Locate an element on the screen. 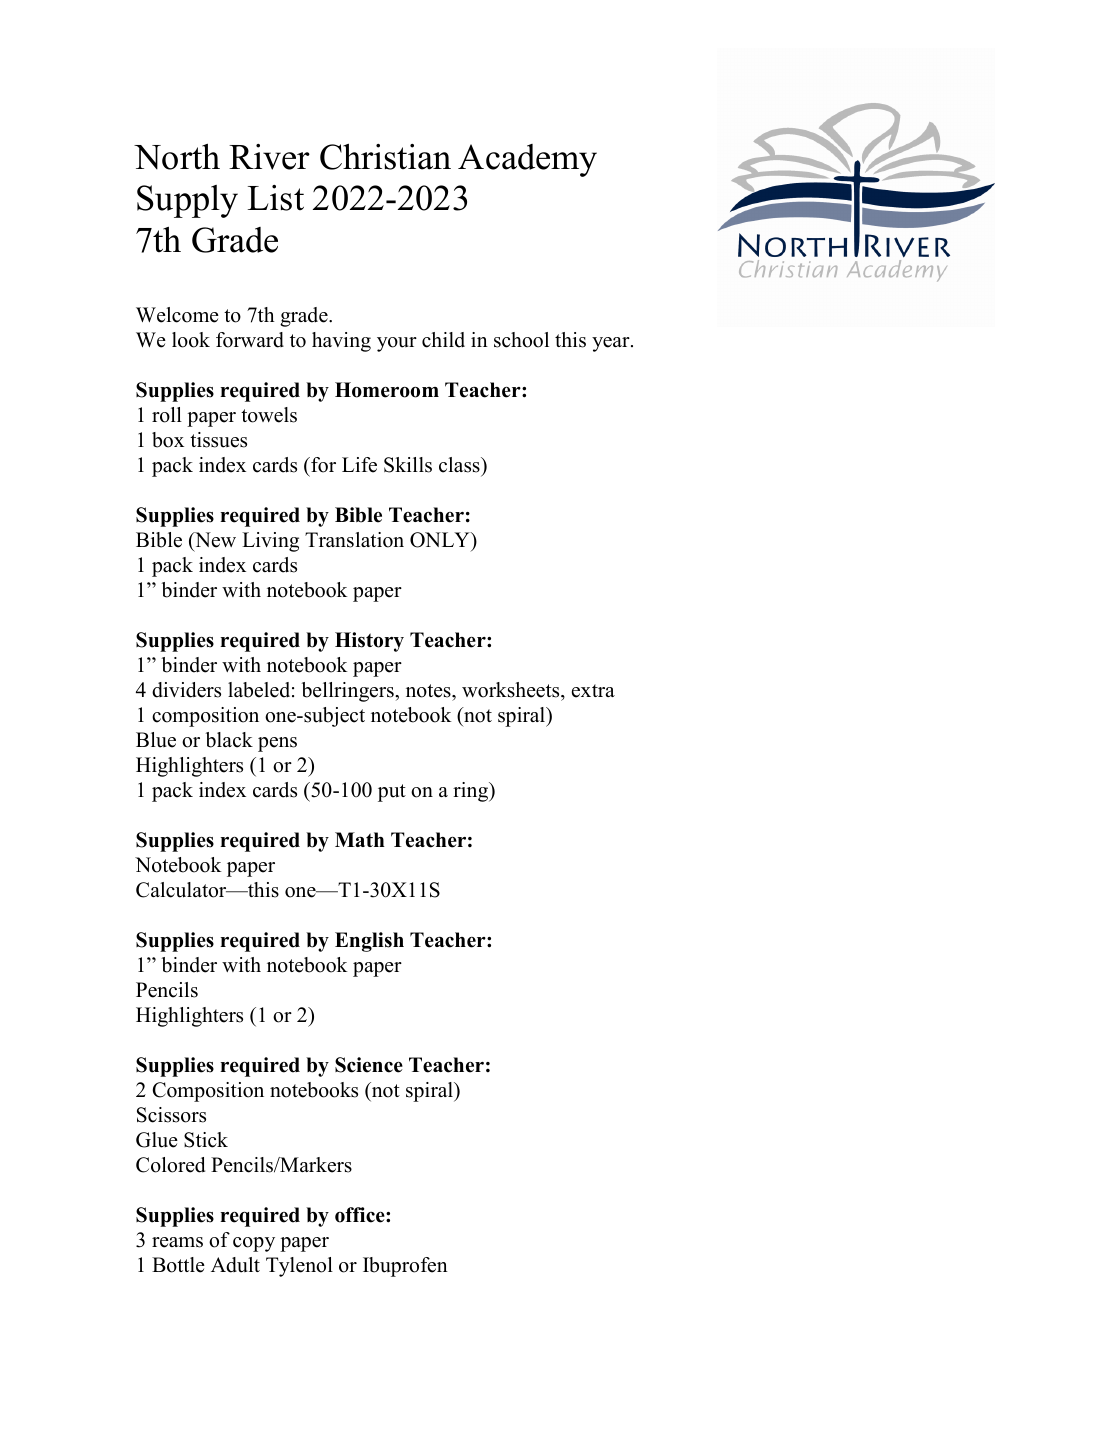 This screenshot has width=1109, height=1435. black is located at coordinates (229, 740).
